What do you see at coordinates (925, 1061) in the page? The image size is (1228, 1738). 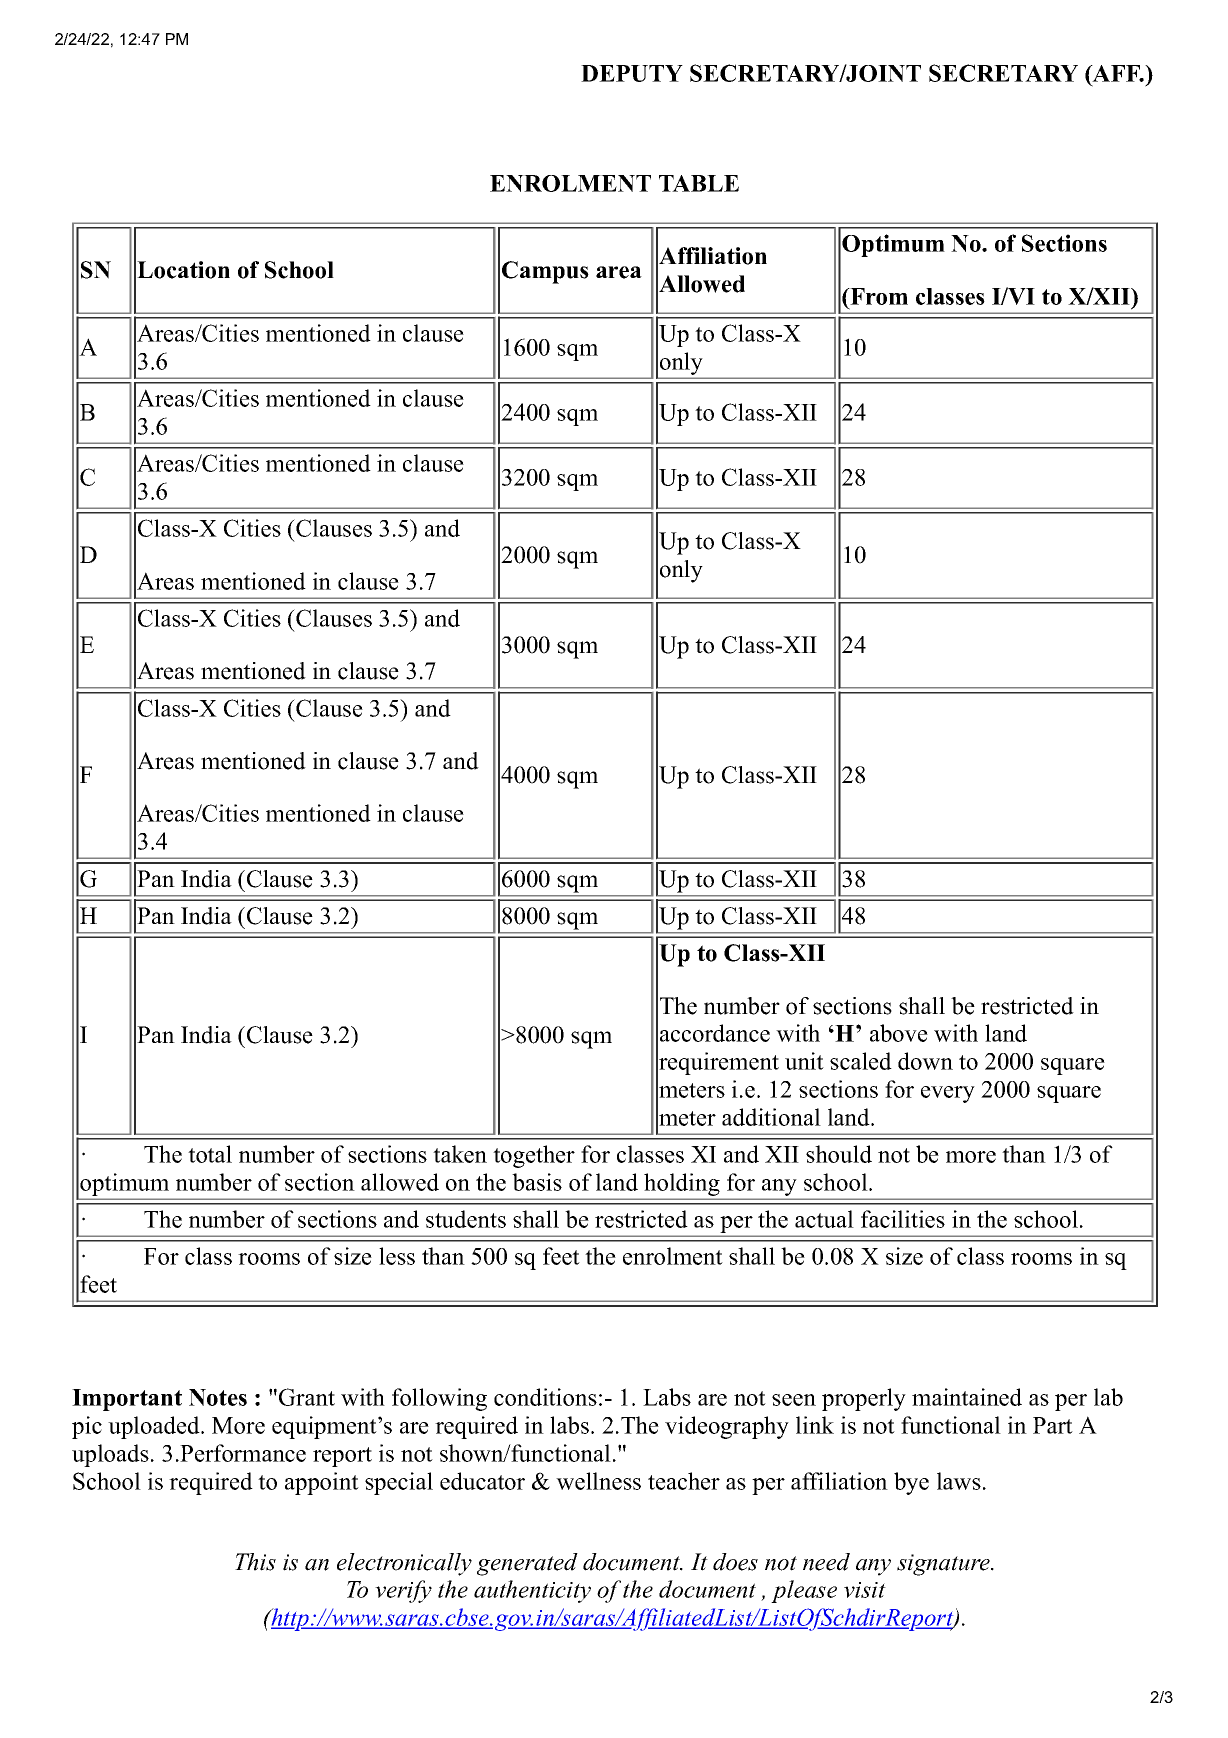 I see `down` at bounding box center [925, 1061].
